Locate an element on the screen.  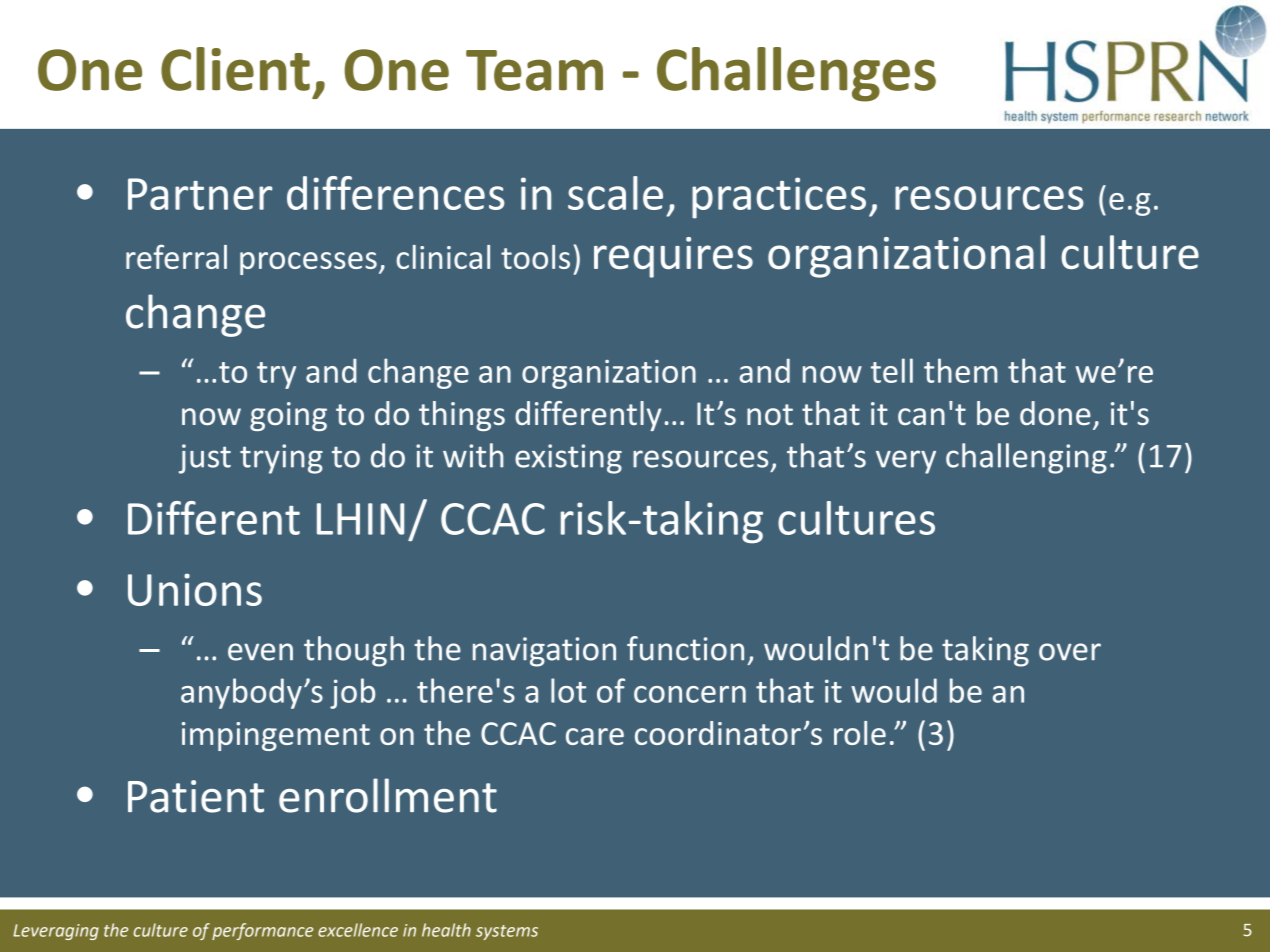
Client is located at coordinates (235, 69).
